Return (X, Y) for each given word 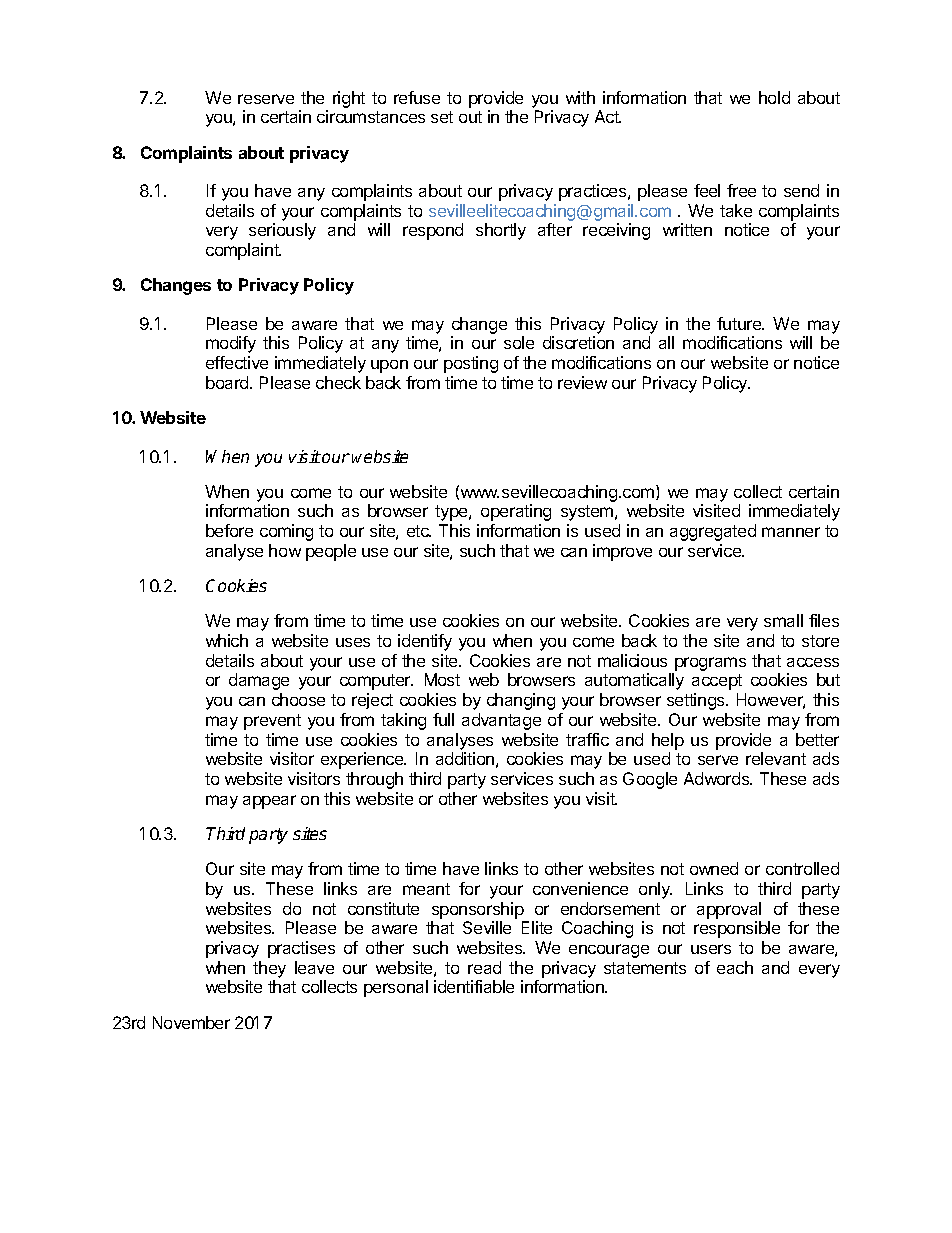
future (740, 323)
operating (516, 512)
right (349, 99)
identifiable (474, 986)
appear (269, 802)
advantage (501, 721)
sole (519, 342)
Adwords (718, 778)
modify (231, 344)
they (269, 969)
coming (286, 532)
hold (774, 97)
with (580, 97)
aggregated (713, 532)
